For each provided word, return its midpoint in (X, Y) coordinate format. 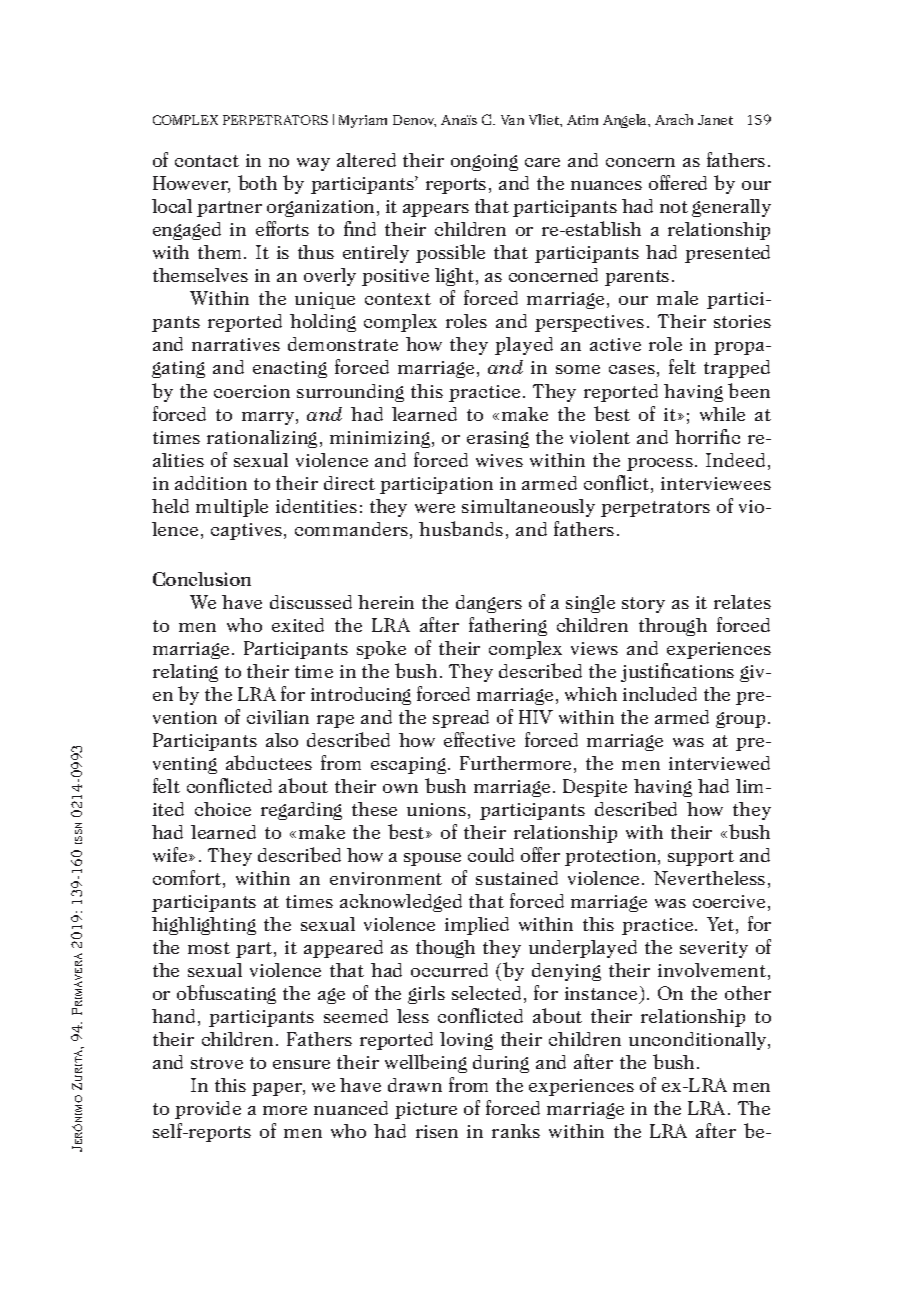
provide (208, 1110)
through (673, 627)
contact (207, 161)
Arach (674, 119)
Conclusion (202, 579)
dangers (489, 604)
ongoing (484, 162)
